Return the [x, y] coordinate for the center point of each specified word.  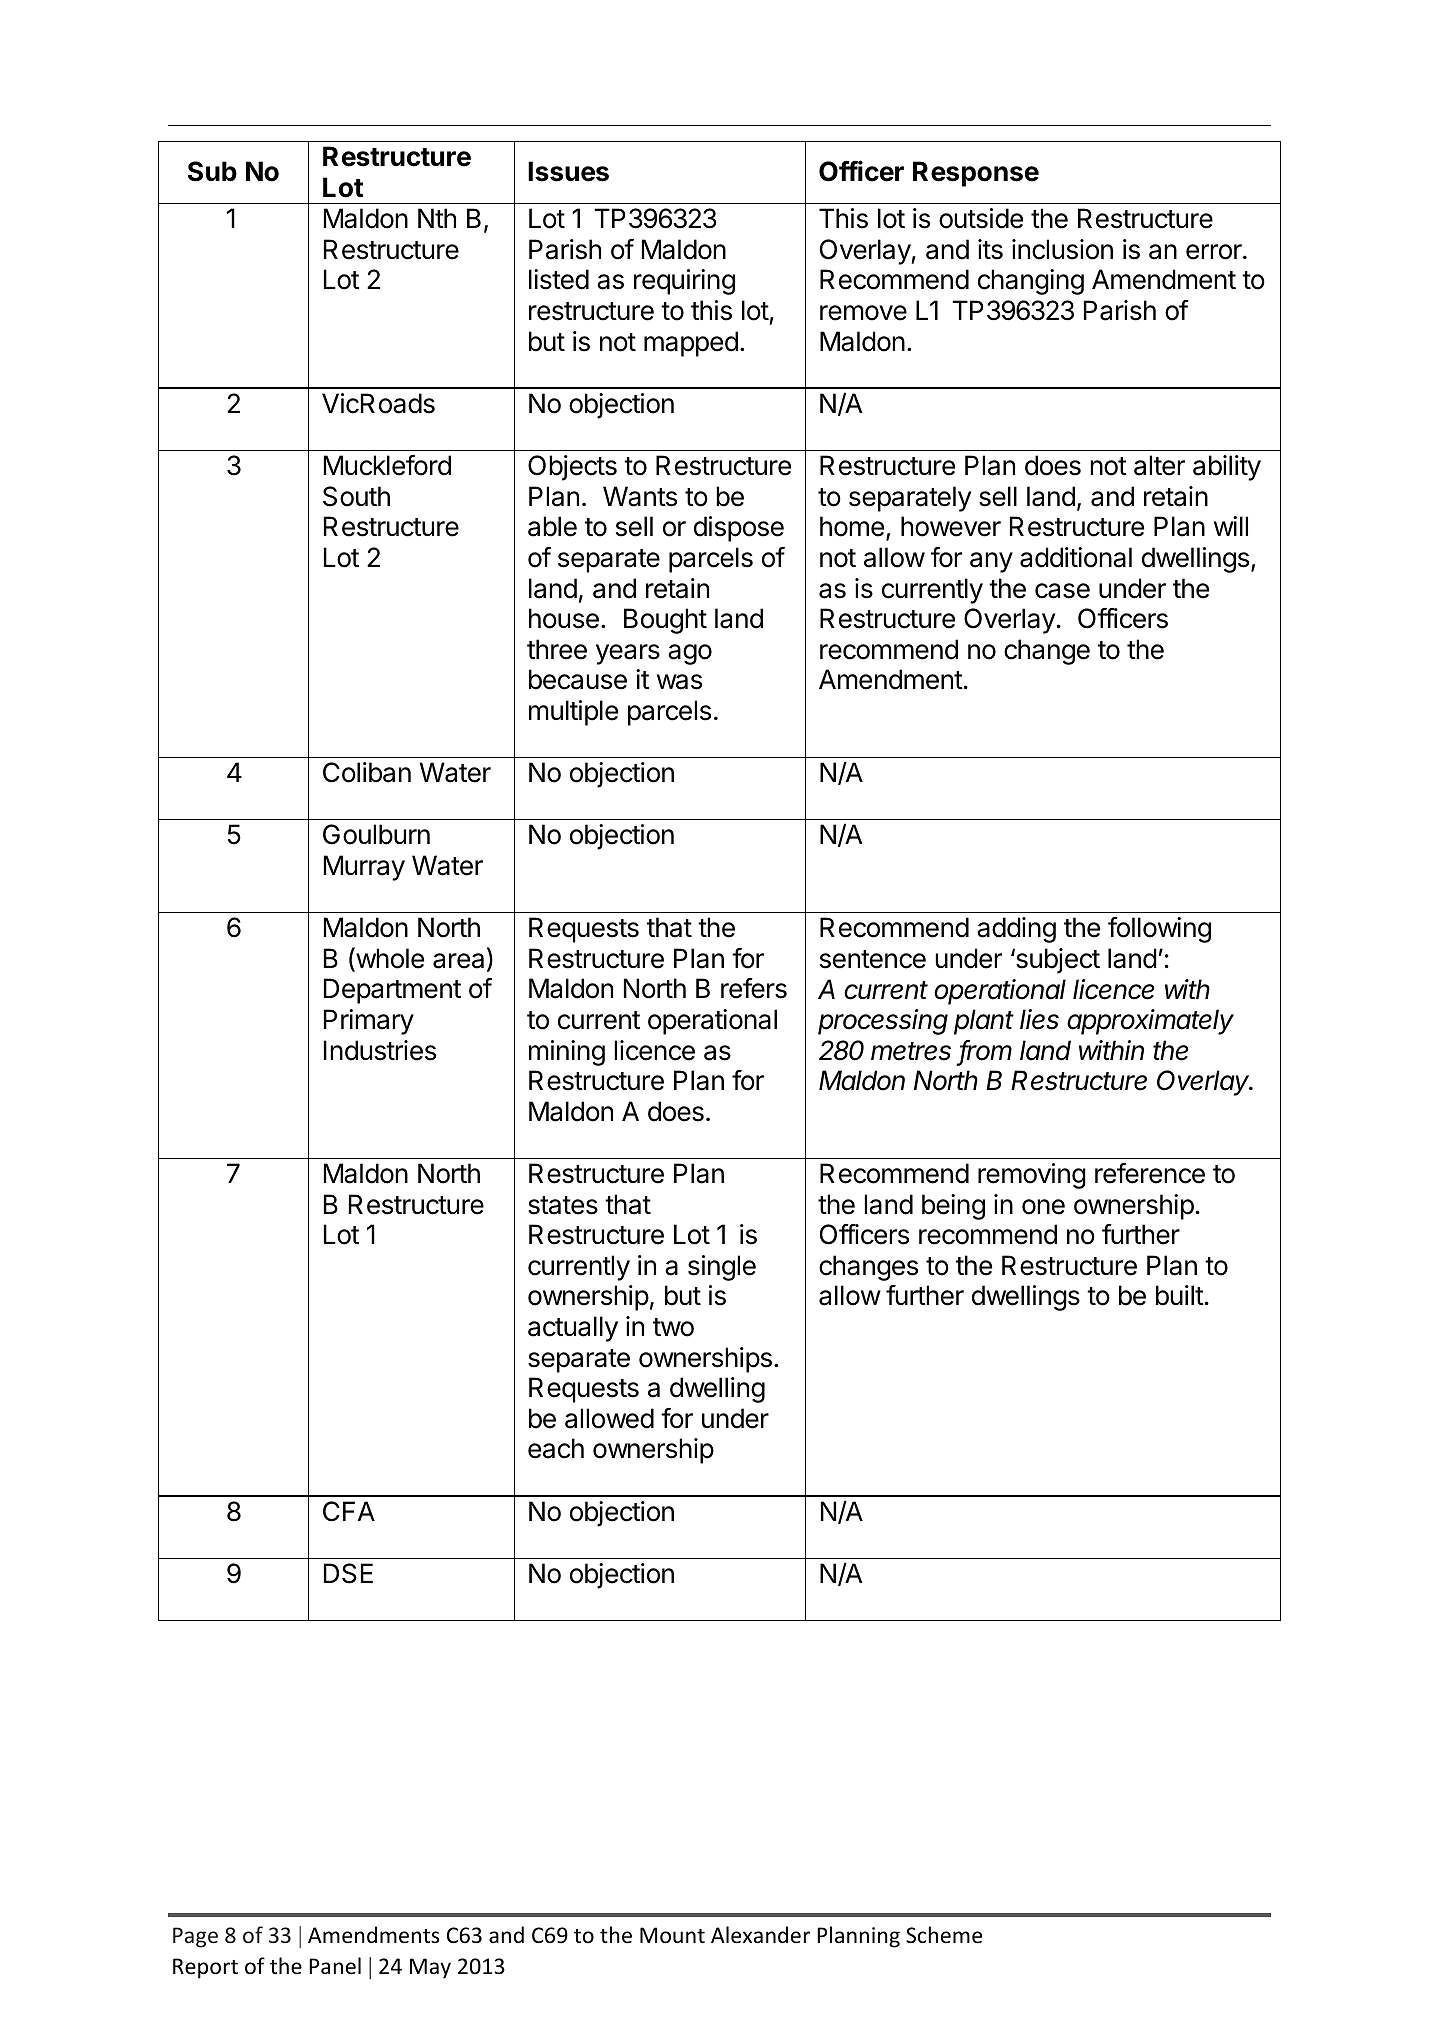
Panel [335, 1966]
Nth [437, 218]
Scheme [944, 1935]
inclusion [1062, 249]
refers [754, 988]
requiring [684, 282]
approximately [1150, 1022]
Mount [672, 1935]
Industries [380, 1050]
